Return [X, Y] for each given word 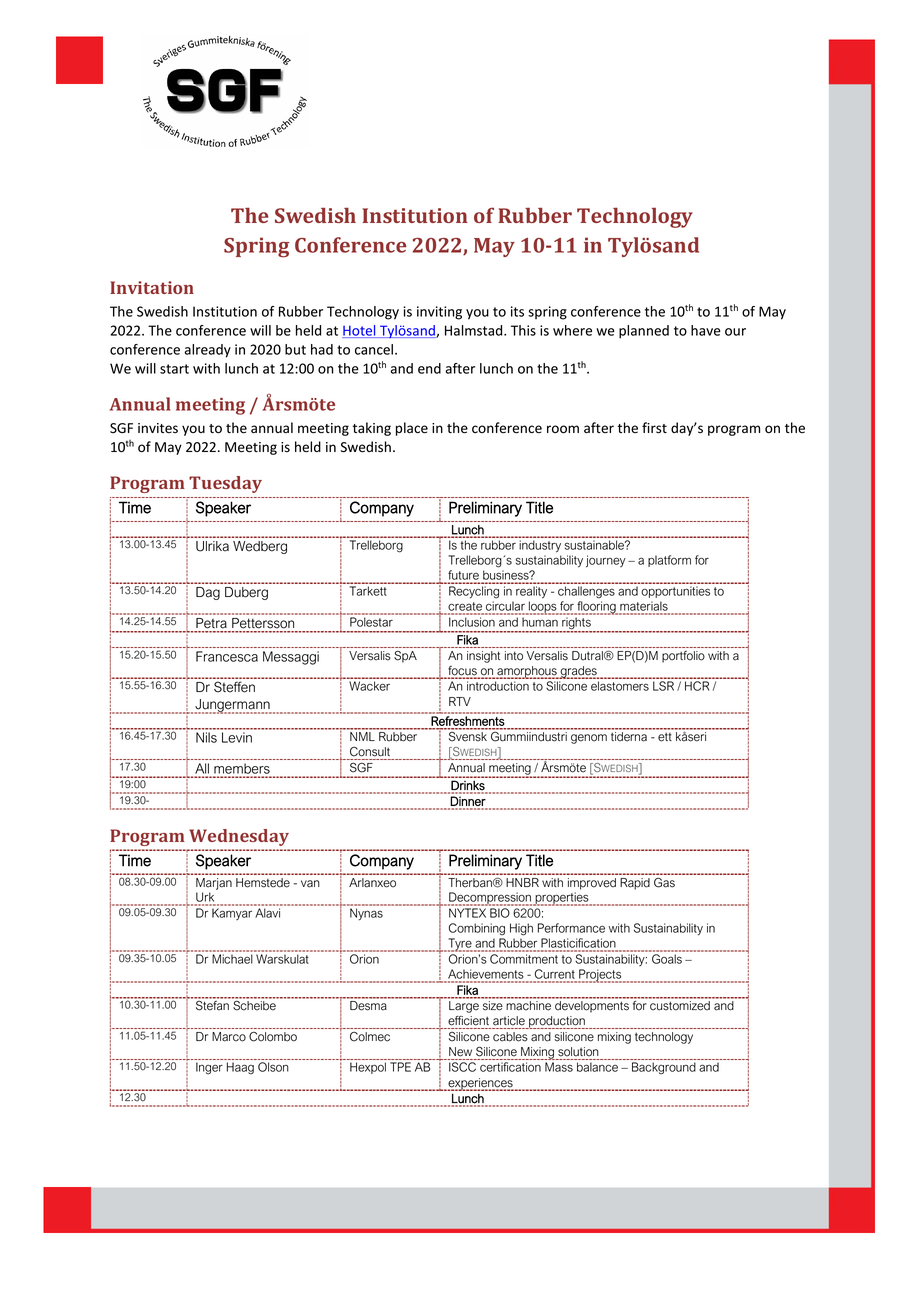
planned [644, 332]
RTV [460, 701]
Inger [209, 1068]
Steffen [234, 687]
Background [664, 1068]
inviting [439, 313]
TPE [400, 1067]
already [207, 351]
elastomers [620, 686]
